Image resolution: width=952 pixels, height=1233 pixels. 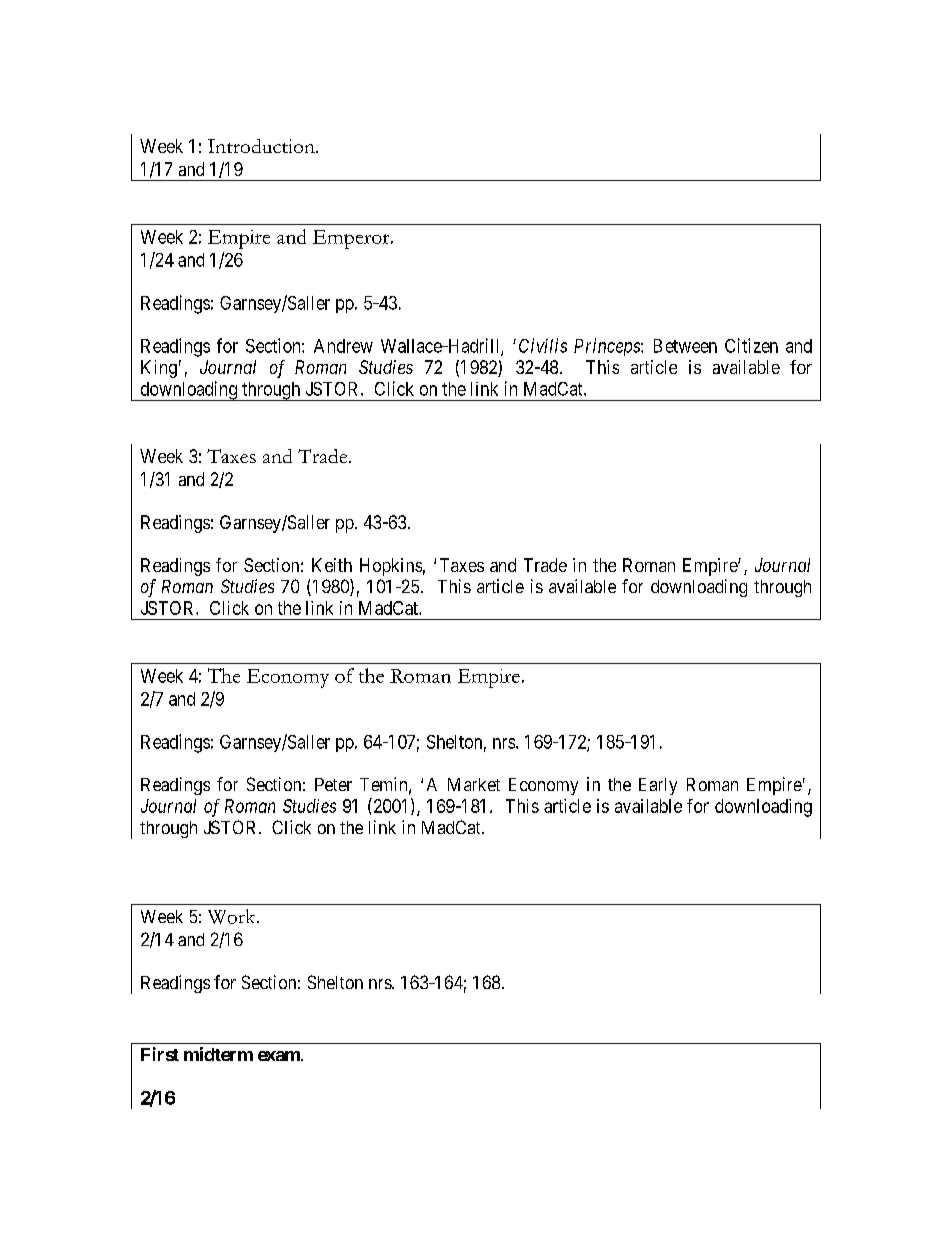 I want to click on Early, so click(x=658, y=786).
